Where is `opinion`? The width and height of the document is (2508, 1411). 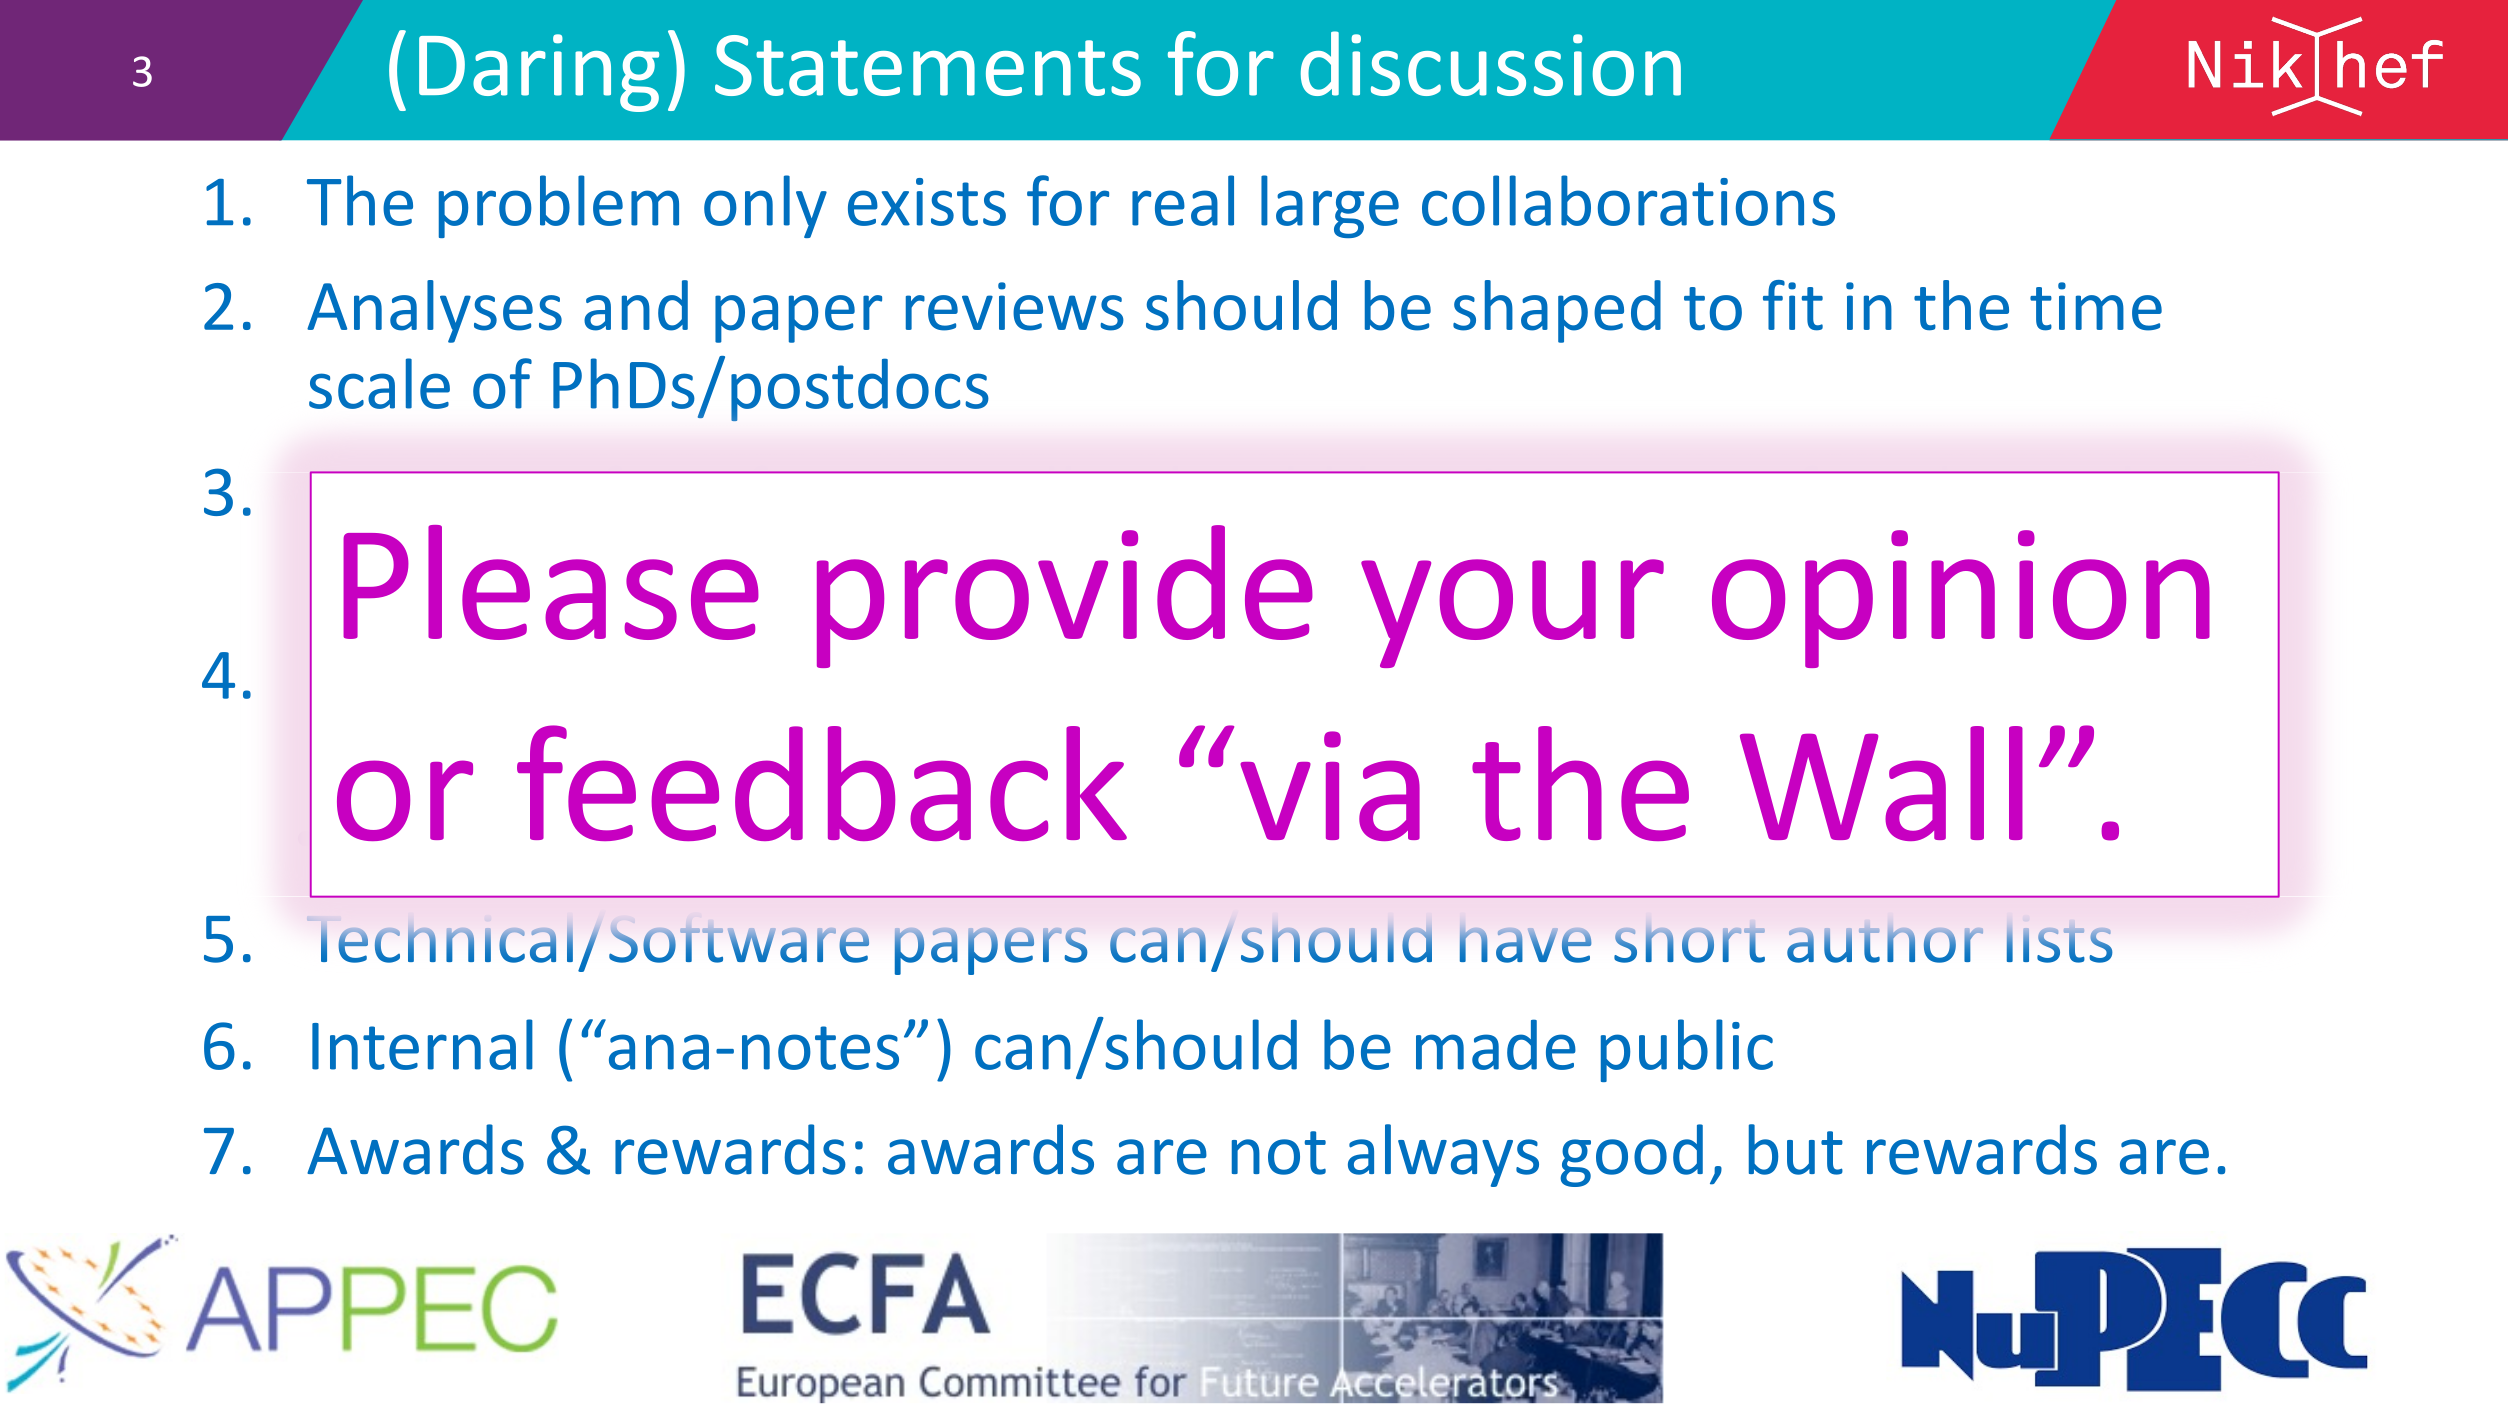 opinion is located at coordinates (1961, 599).
